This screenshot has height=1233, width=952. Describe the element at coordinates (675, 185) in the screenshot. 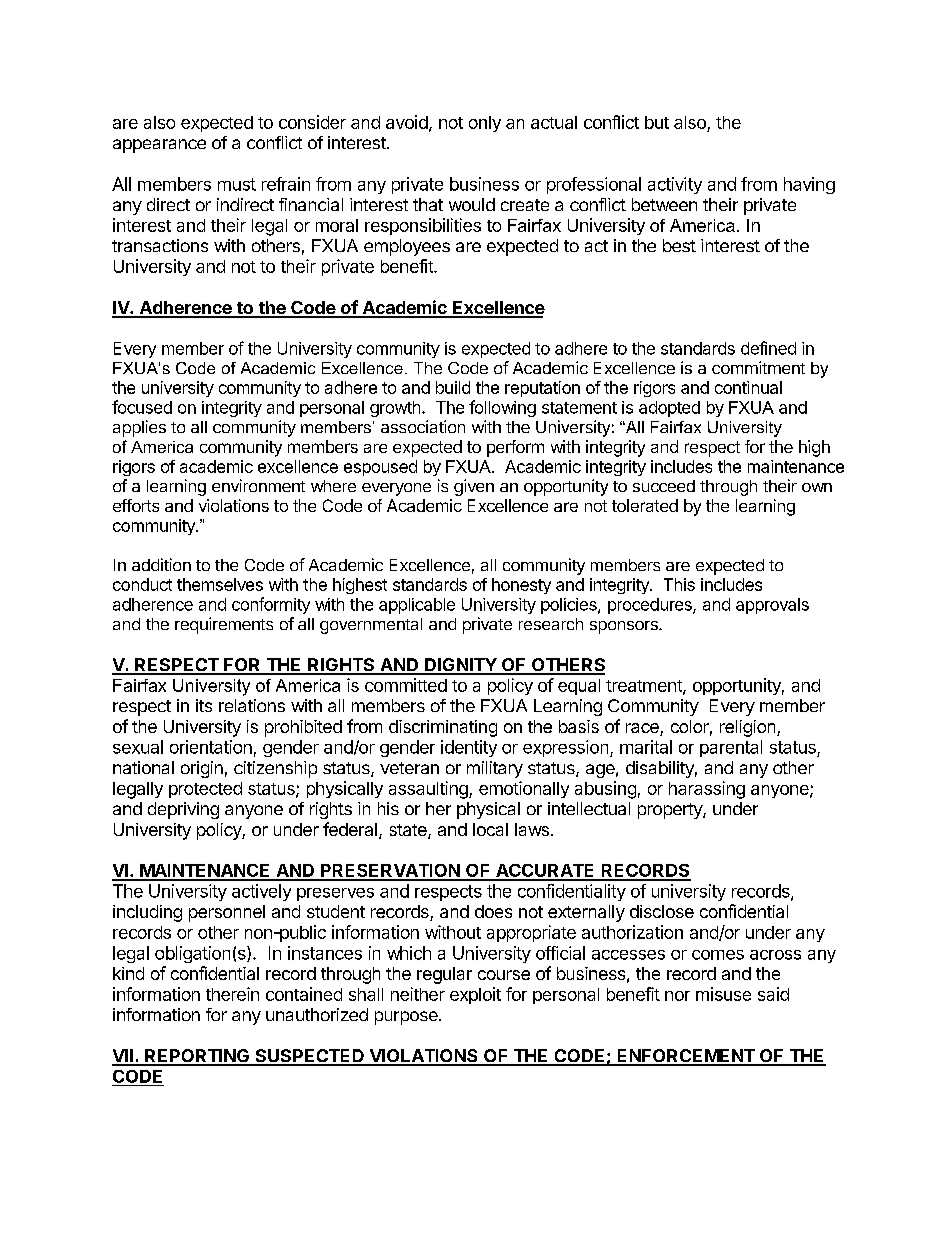

I see `activity` at that location.
